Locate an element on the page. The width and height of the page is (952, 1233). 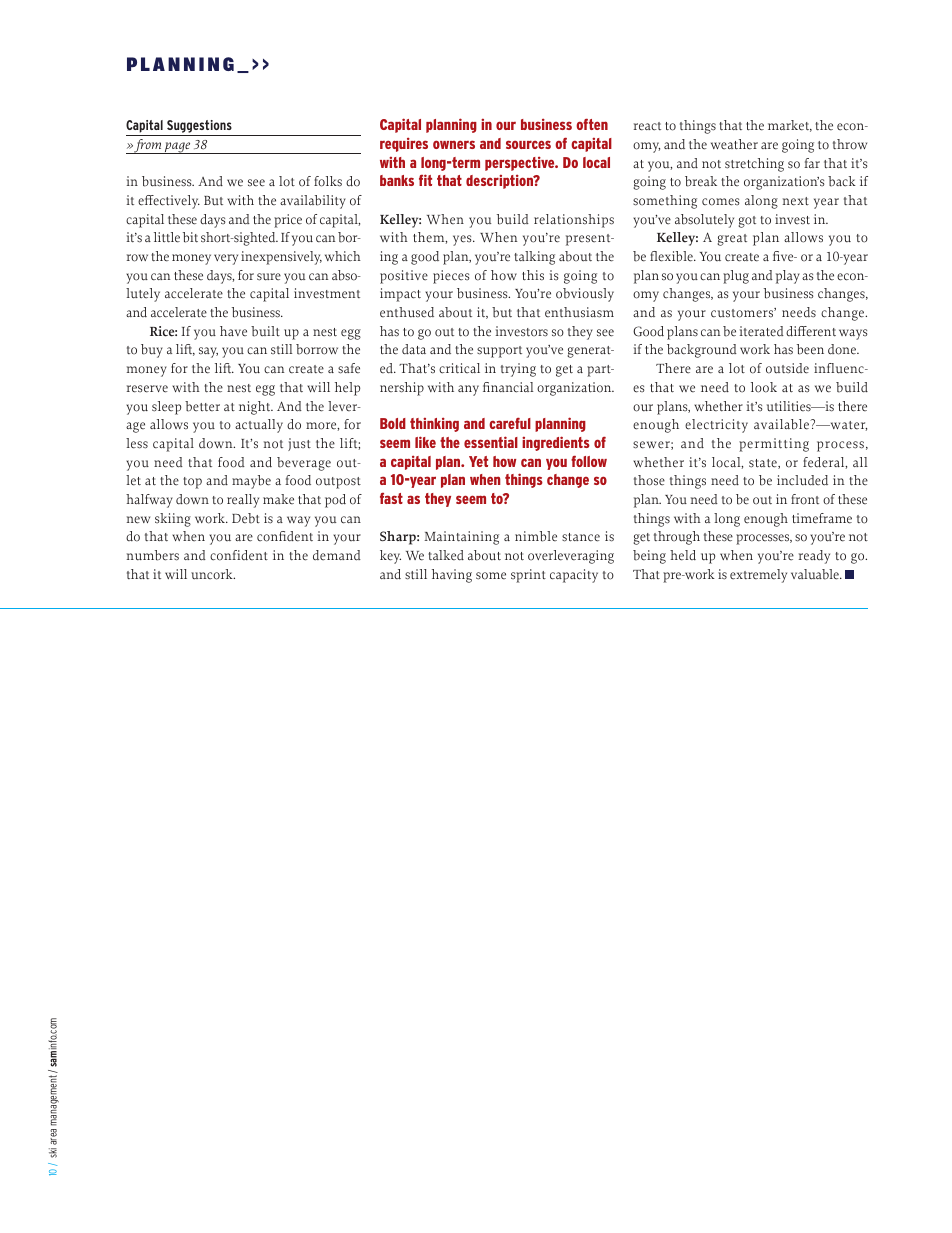
Suggestions is located at coordinates (199, 128).
